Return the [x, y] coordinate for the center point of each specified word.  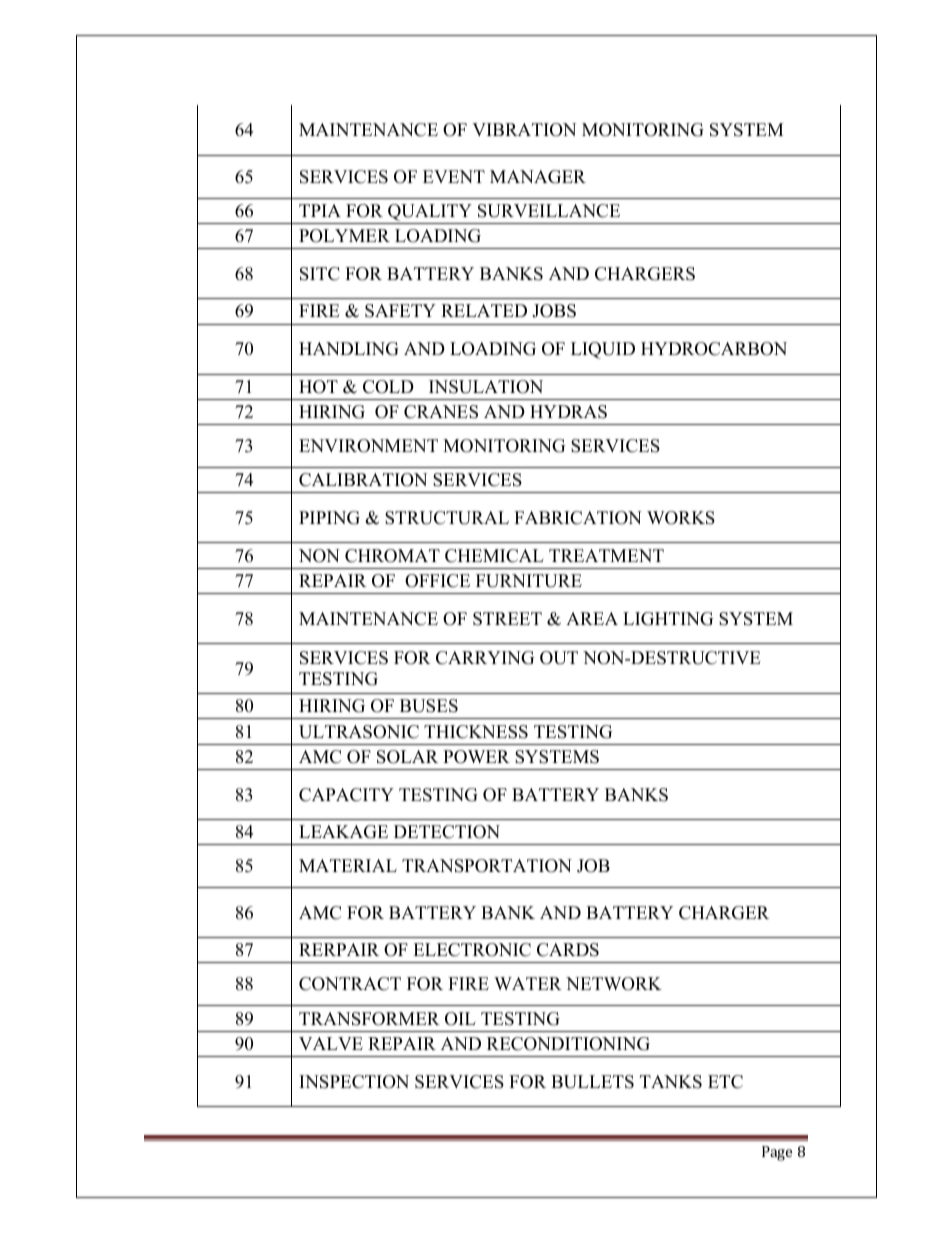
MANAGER [538, 177]
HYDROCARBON [714, 349]
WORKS [681, 518]
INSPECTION [354, 1082]
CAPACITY [346, 795]
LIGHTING [668, 619]
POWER [476, 757]
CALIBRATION [363, 480]
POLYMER [344, 236]
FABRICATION [578, 518]
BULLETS [592, 1082]
